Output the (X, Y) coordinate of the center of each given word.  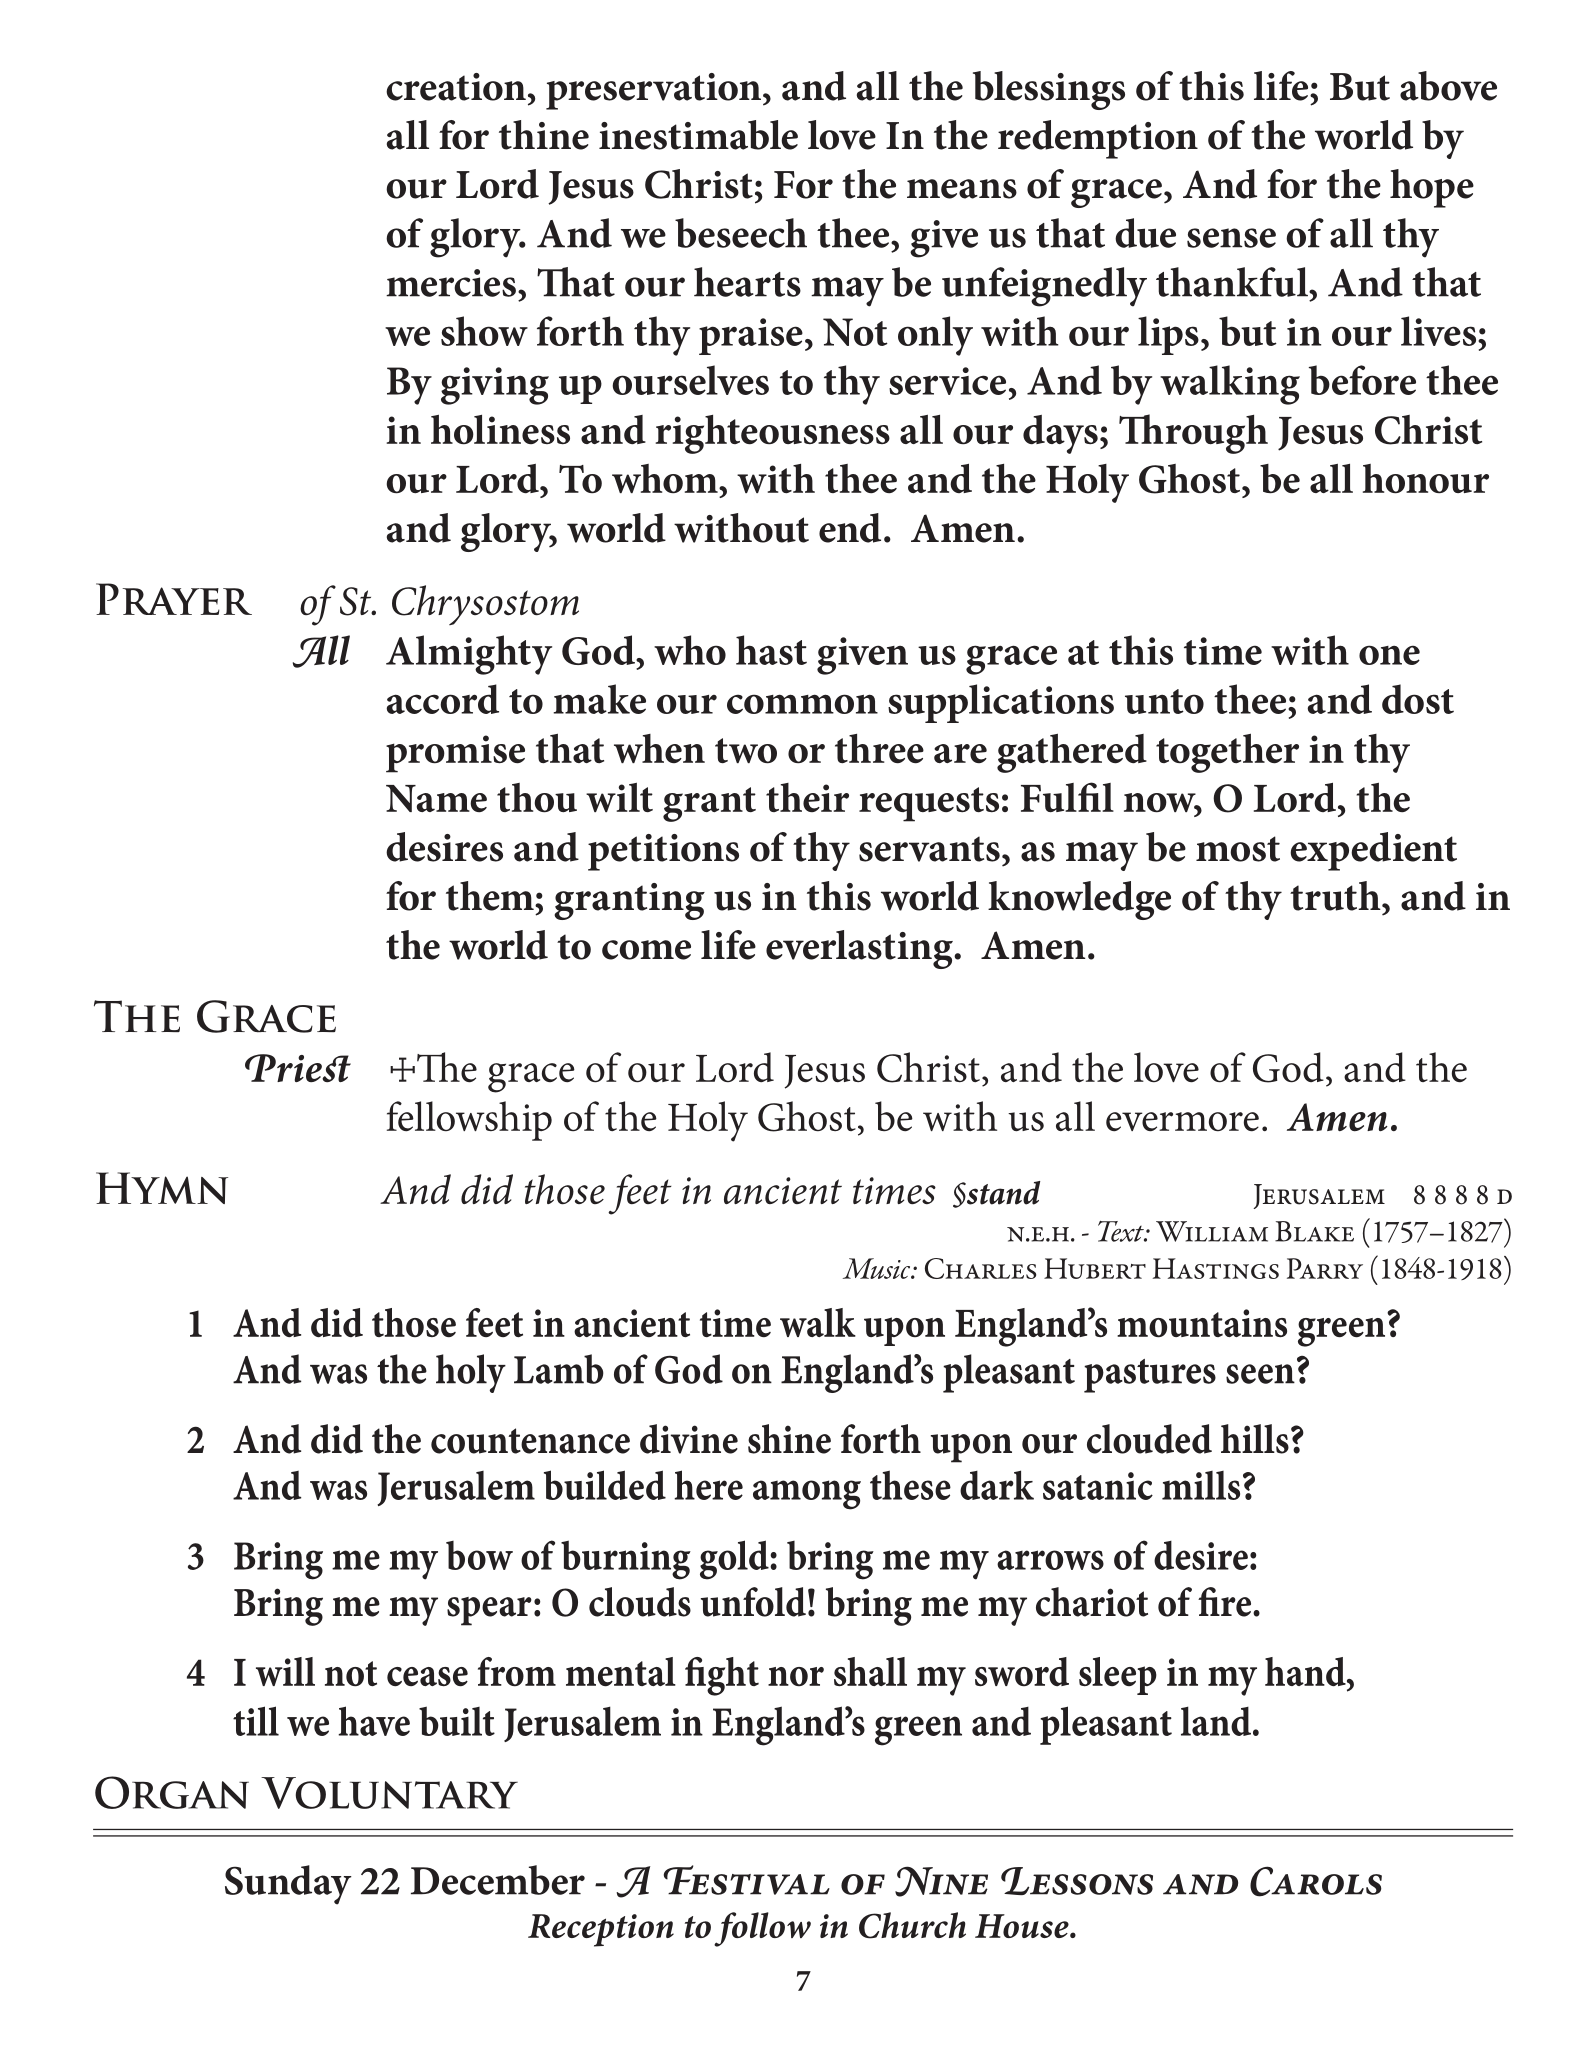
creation (456, 87)
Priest (298, 1068)
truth (1336, 896)
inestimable (698, 135)
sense (1231, 238)
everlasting (860, 949)
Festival (747, 1880)
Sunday (288, 1885)
